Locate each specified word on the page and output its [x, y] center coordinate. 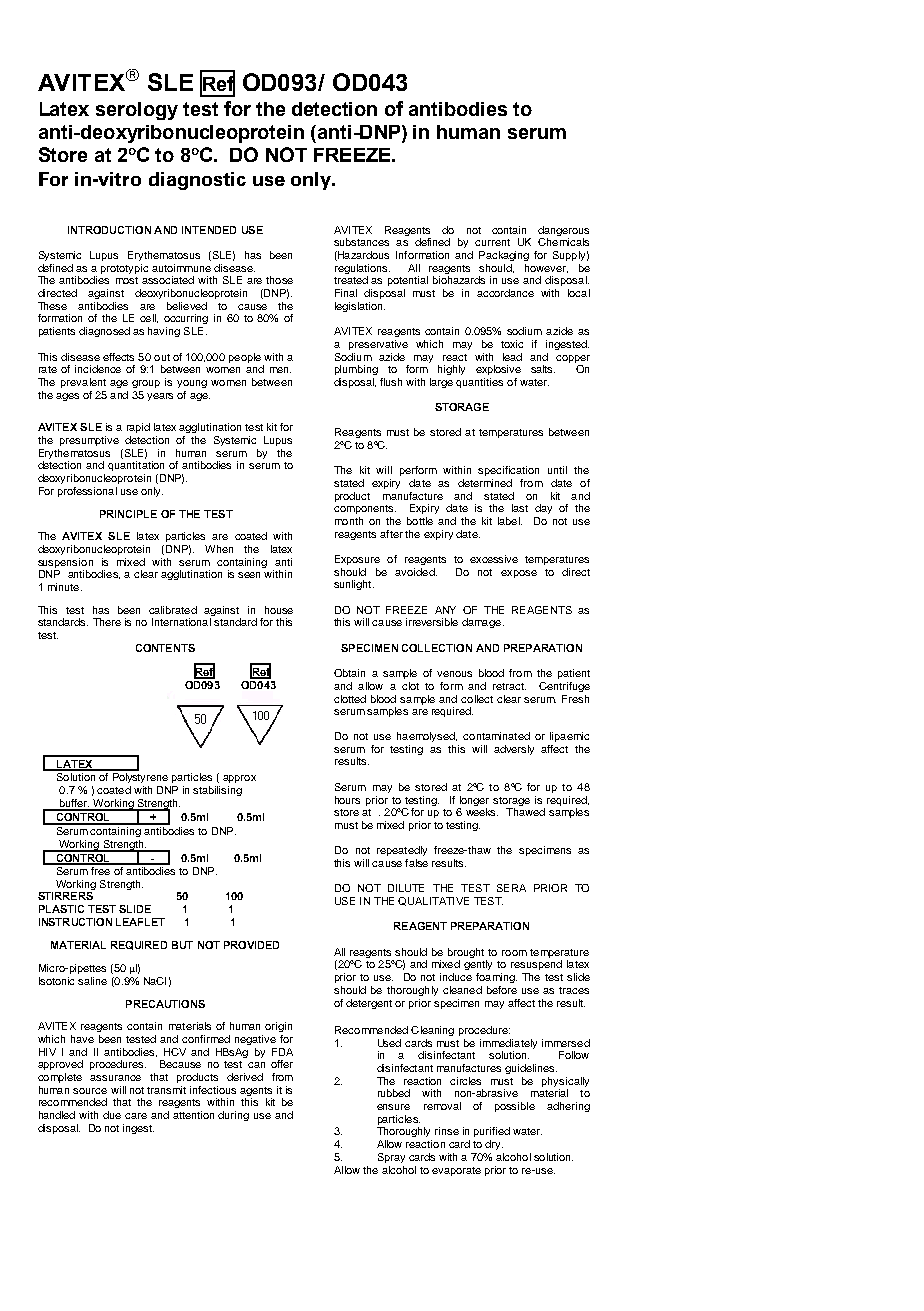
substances [361, 242]
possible [515, 1107]
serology [137, 111]
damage [481, 623]
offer [282, 1064]
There [107, 622]
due [112, 1115]
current [492, 242]
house [279, 610]
